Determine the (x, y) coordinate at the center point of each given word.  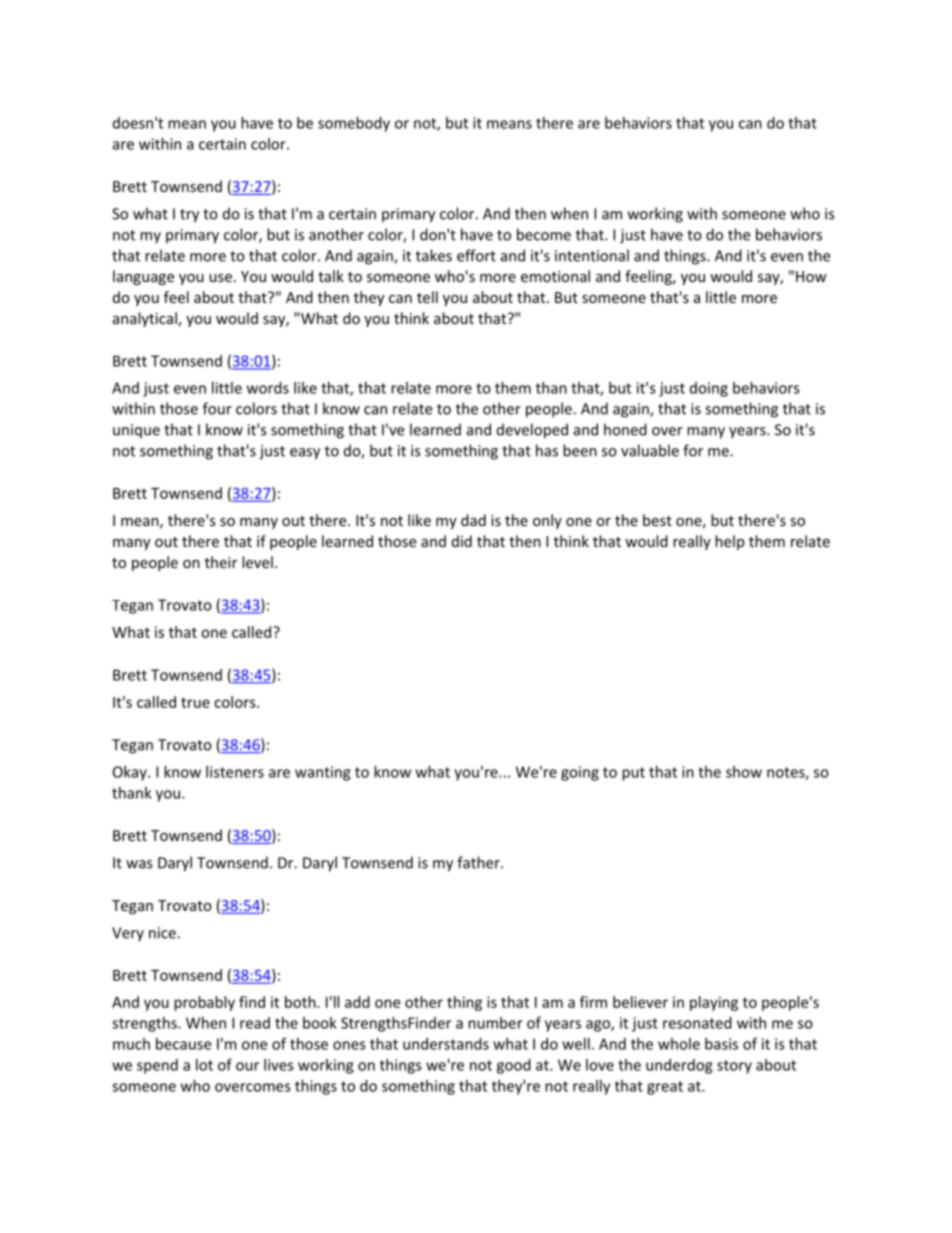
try (189, 216)
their (221, 562)
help (729, 542)
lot (204, 1065)
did (462, 541)
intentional (592, 255)
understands (446, 1044)
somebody (354, 124)
